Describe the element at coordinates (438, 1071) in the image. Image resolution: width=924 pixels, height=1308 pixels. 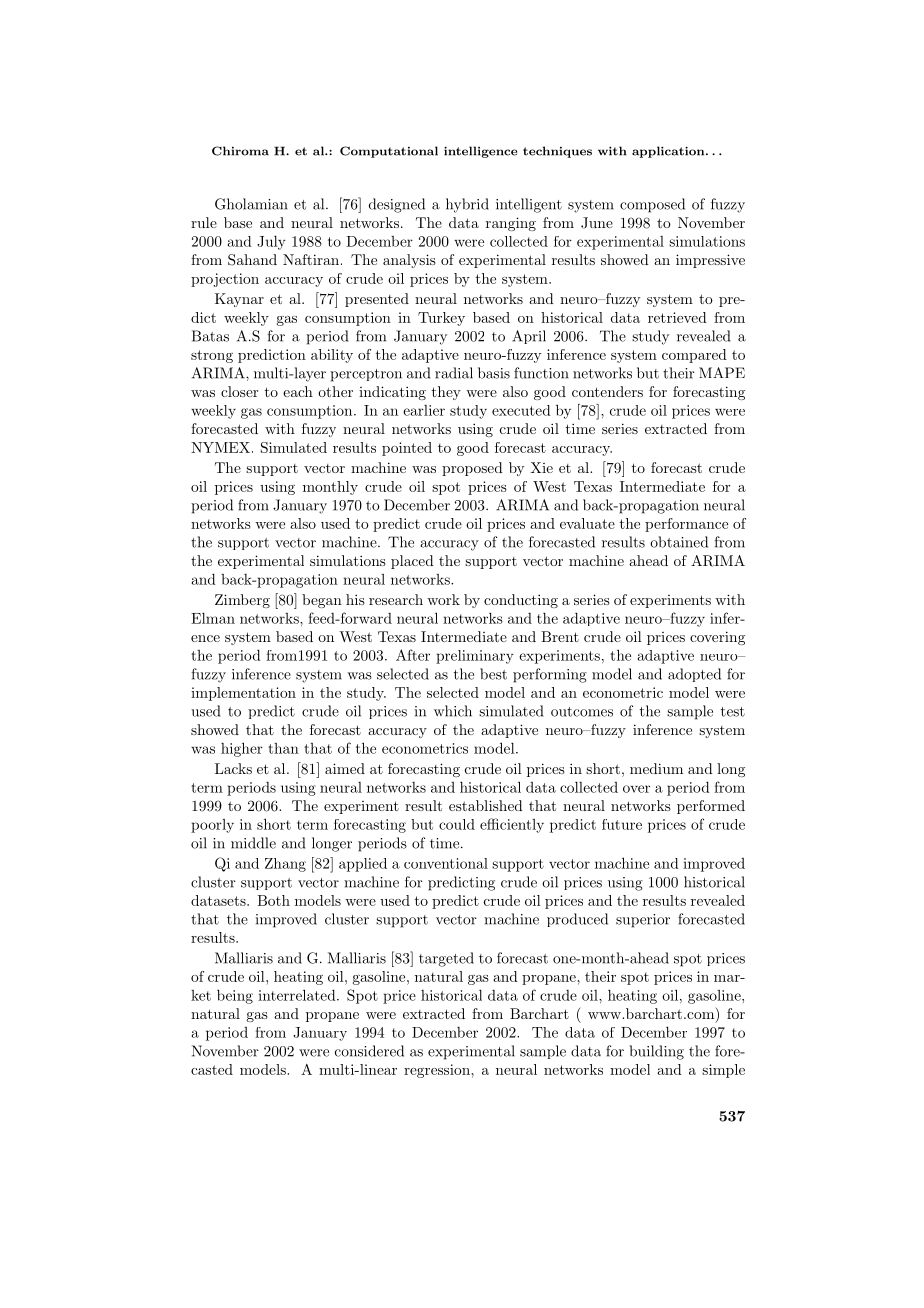
I see `regression` at that location.
